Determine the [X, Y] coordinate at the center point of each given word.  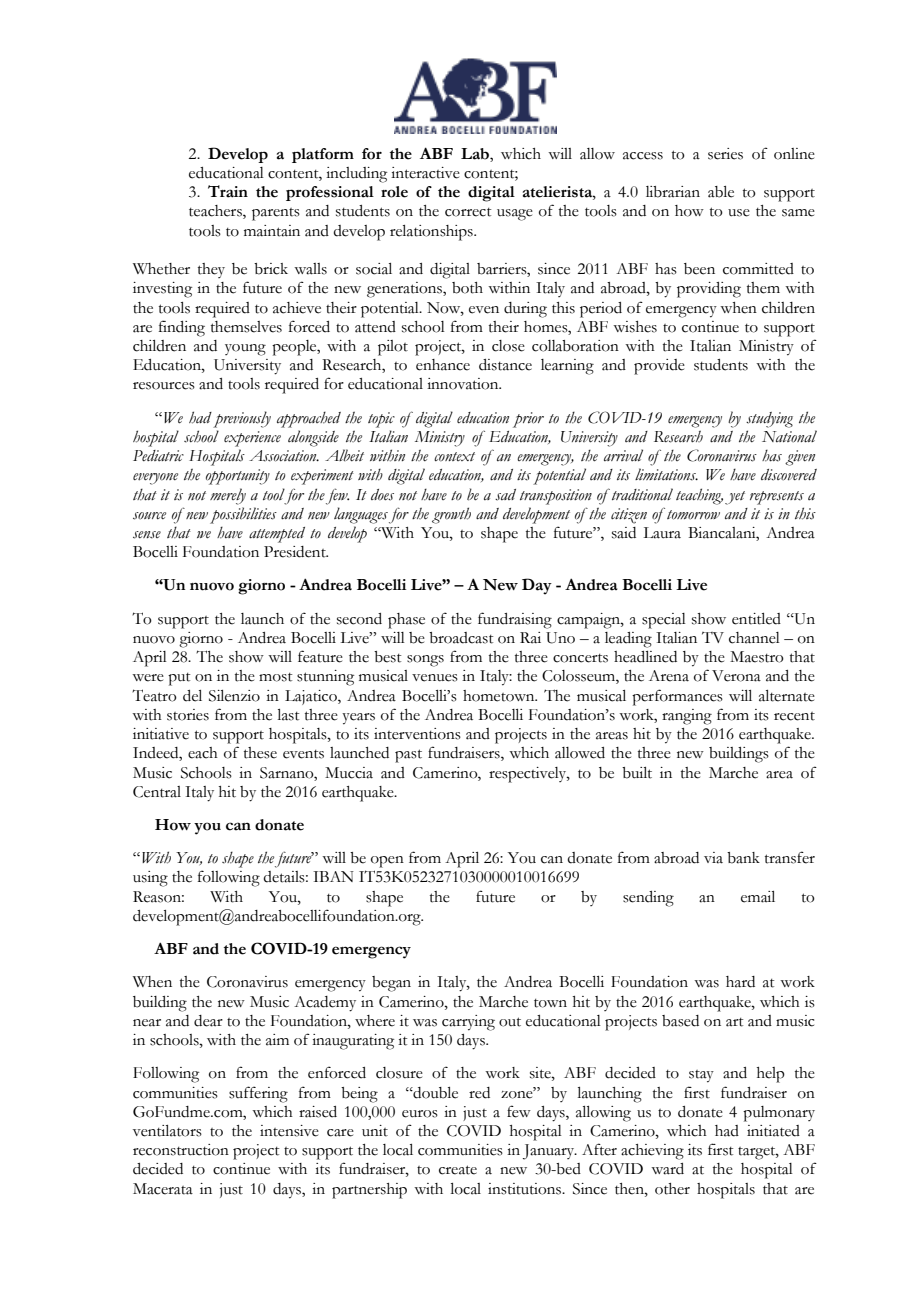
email [758, 897]
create [458, 1170]
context [454, 457]
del [192, 696]
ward [667, 1169]
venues [435, 678]
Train [228, 191]
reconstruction [181, 1150]
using [150, 879]
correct [468, 212]
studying [769, 420]
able [721, 192]
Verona [736, 676]
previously [242, 419]
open [387, 862]
